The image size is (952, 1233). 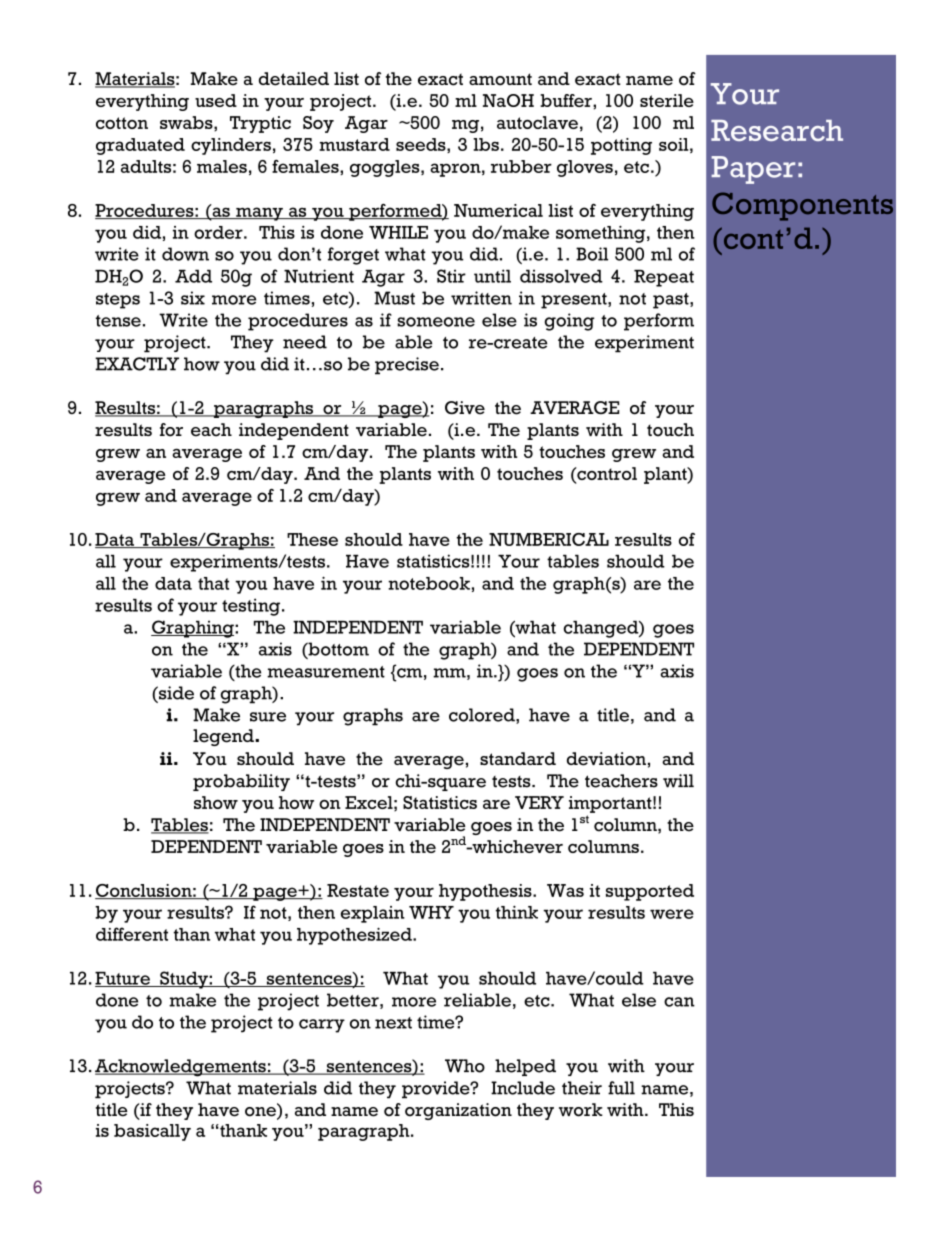 I want to click on probability, so click(x=241, y=782).
